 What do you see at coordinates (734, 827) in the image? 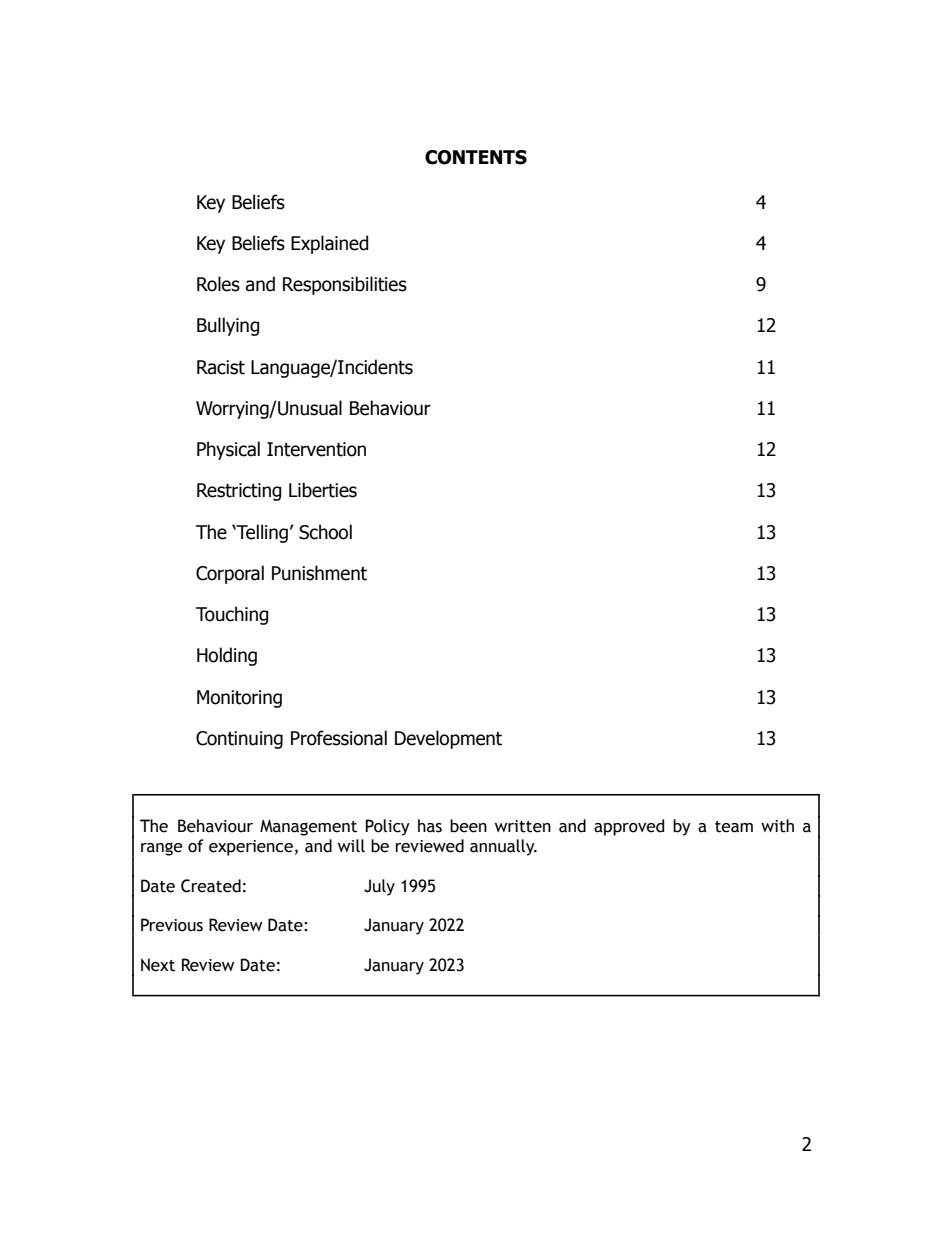
I see `team` at bounding box center [734, 827].
